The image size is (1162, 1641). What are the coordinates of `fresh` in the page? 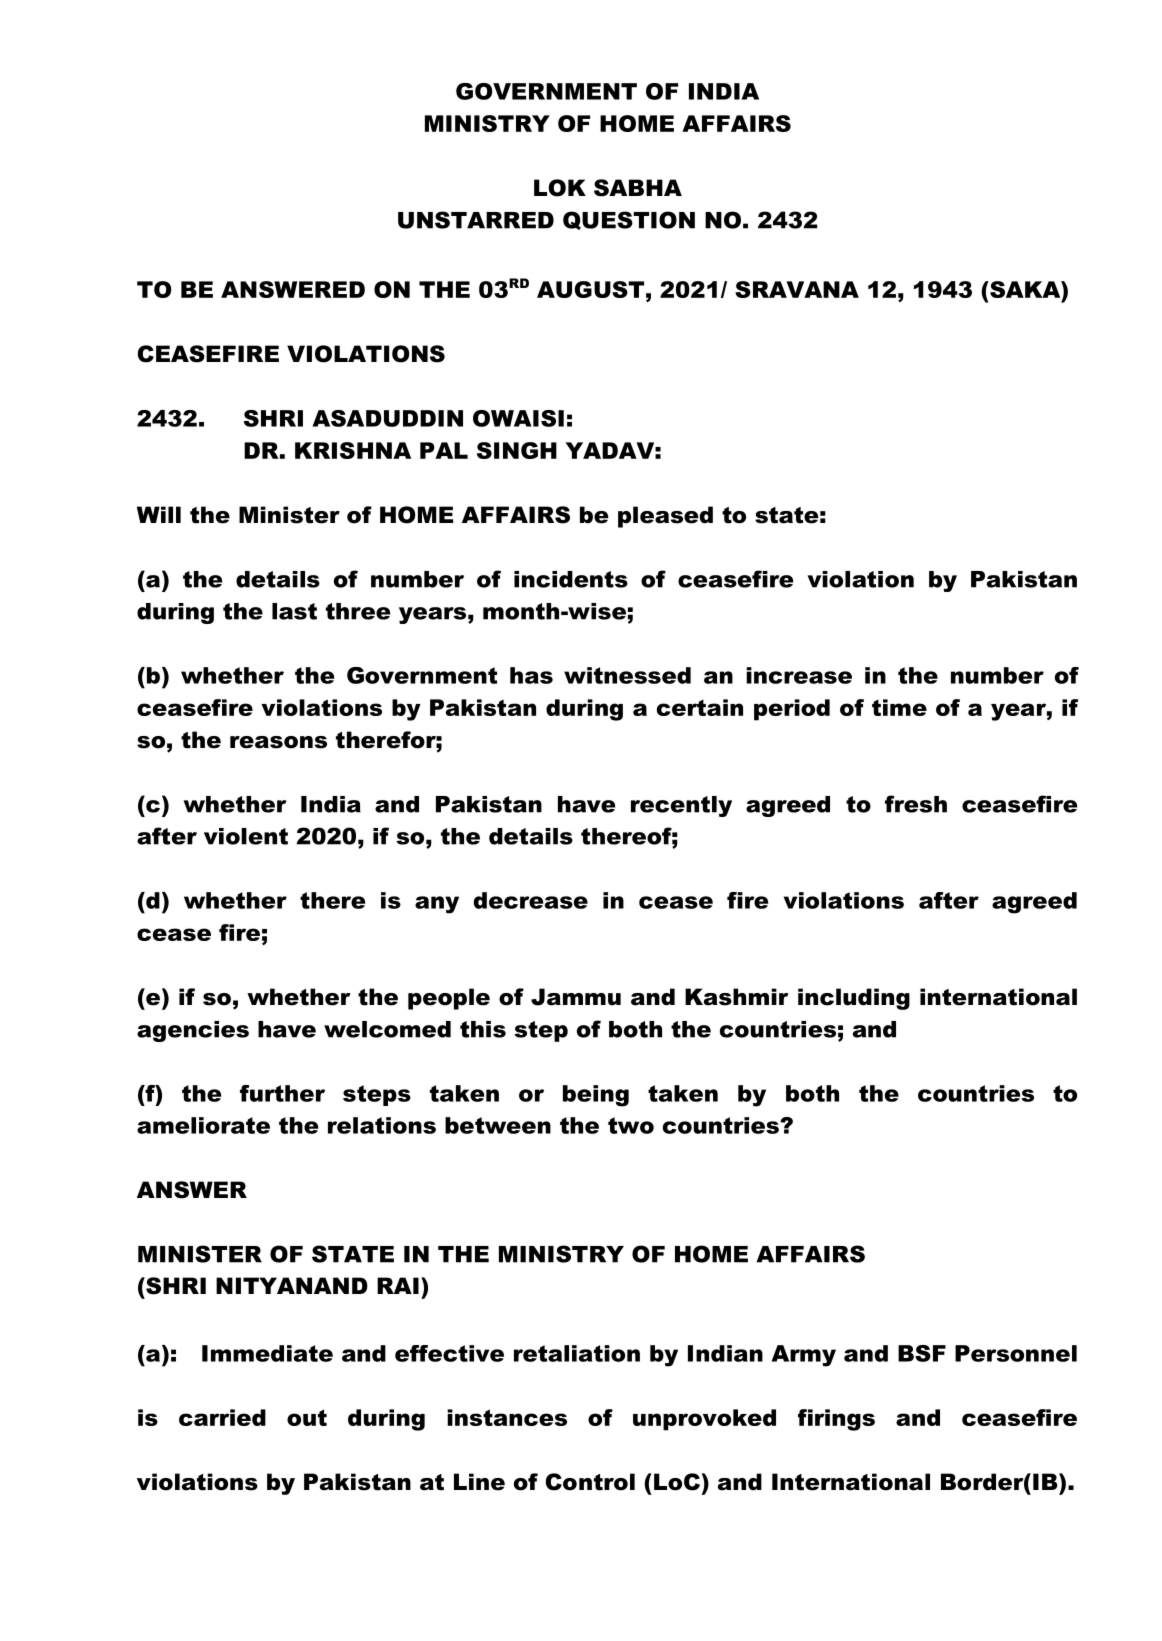 It's located at (916, 804).
